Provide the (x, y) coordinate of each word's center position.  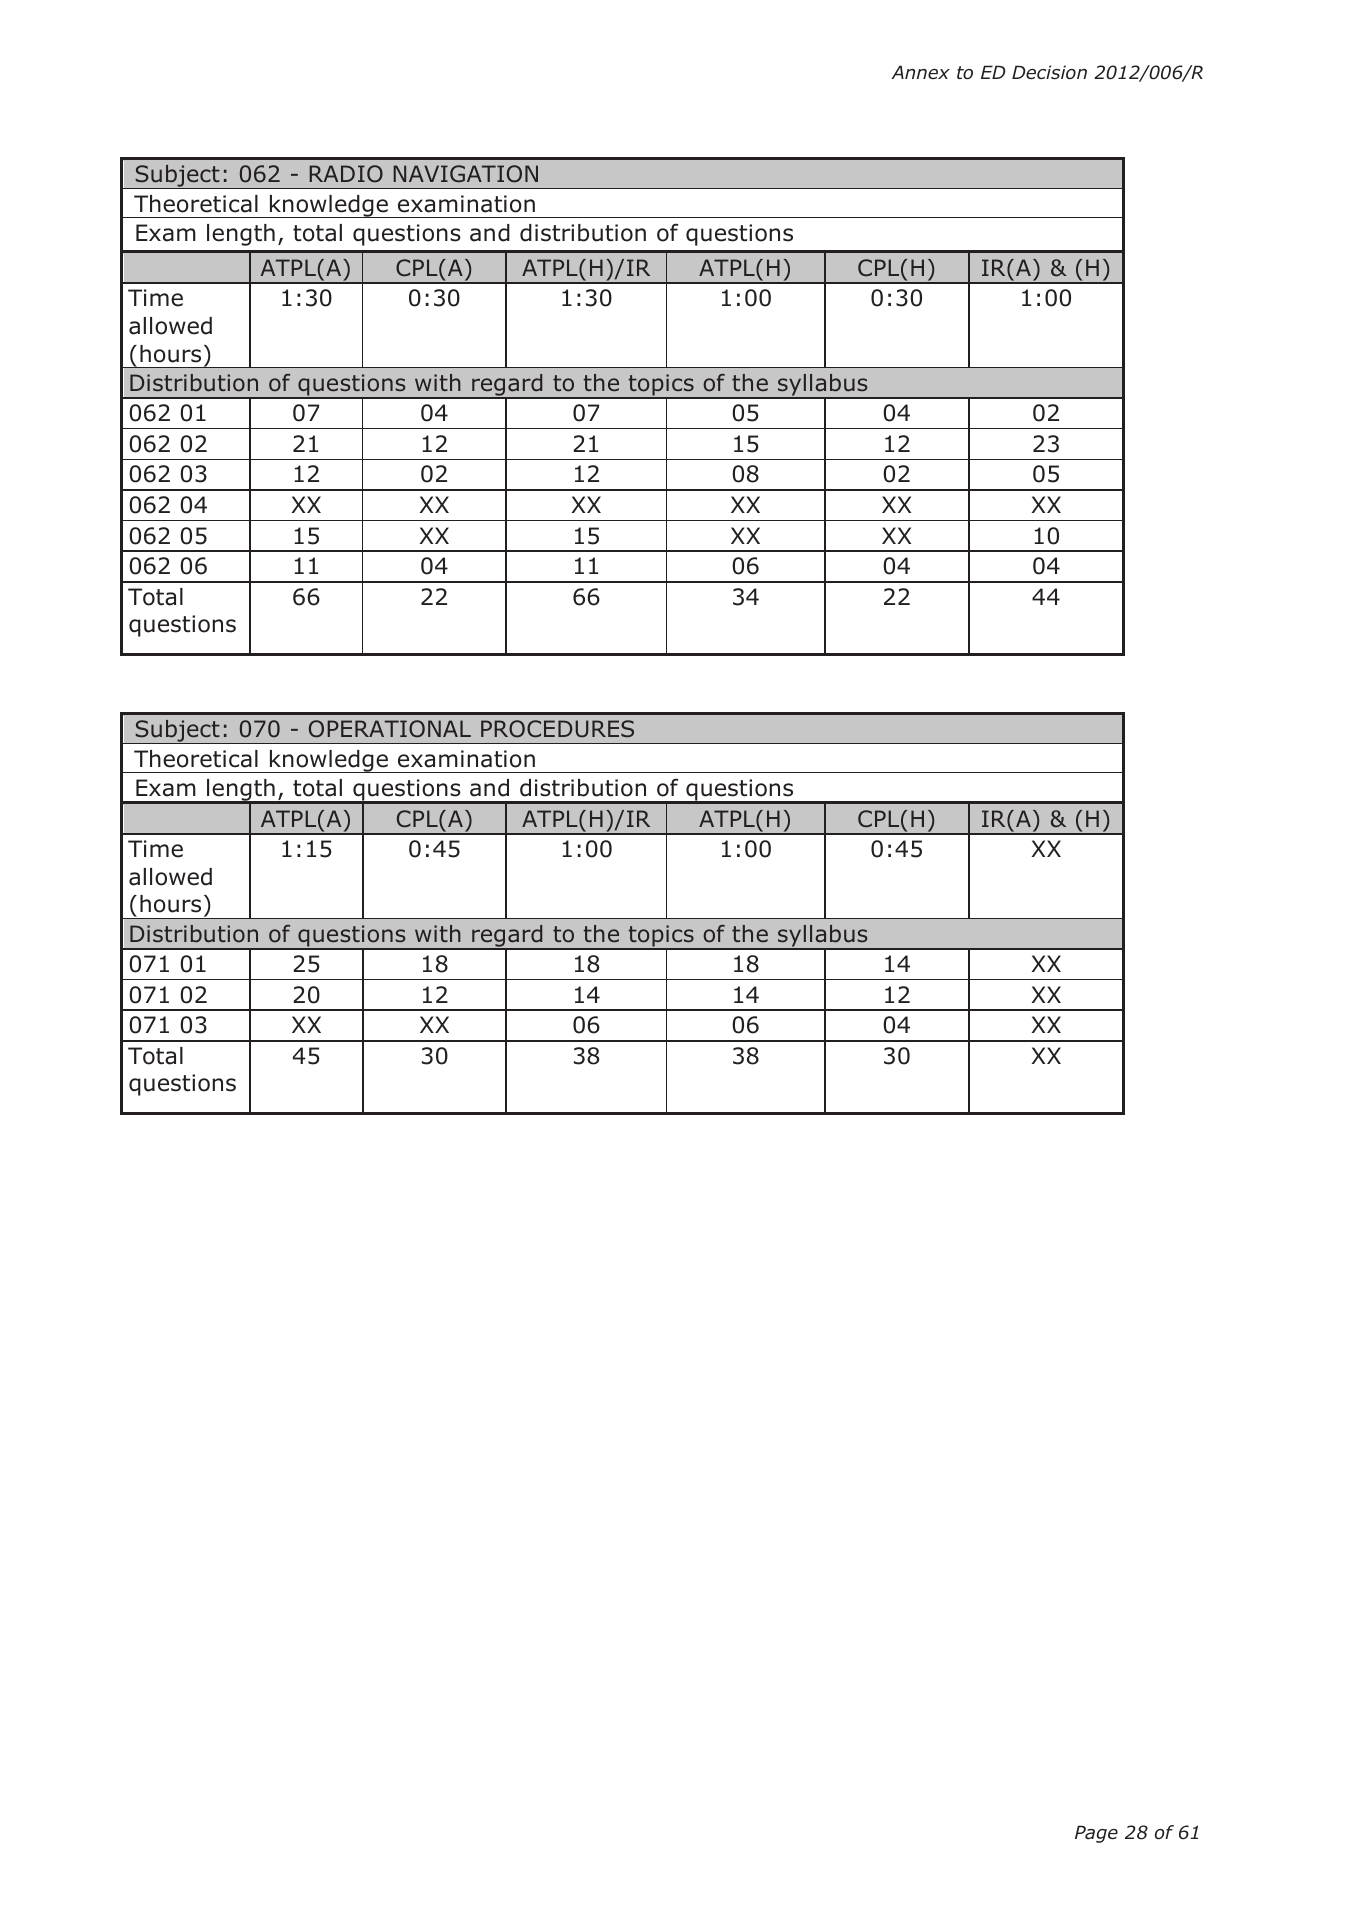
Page (1096, 1834)
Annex (921, 72)
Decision (1049, 72)
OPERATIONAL (390, 729)
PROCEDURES (557, 729)
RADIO (346, 174)
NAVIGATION (465, 174)
